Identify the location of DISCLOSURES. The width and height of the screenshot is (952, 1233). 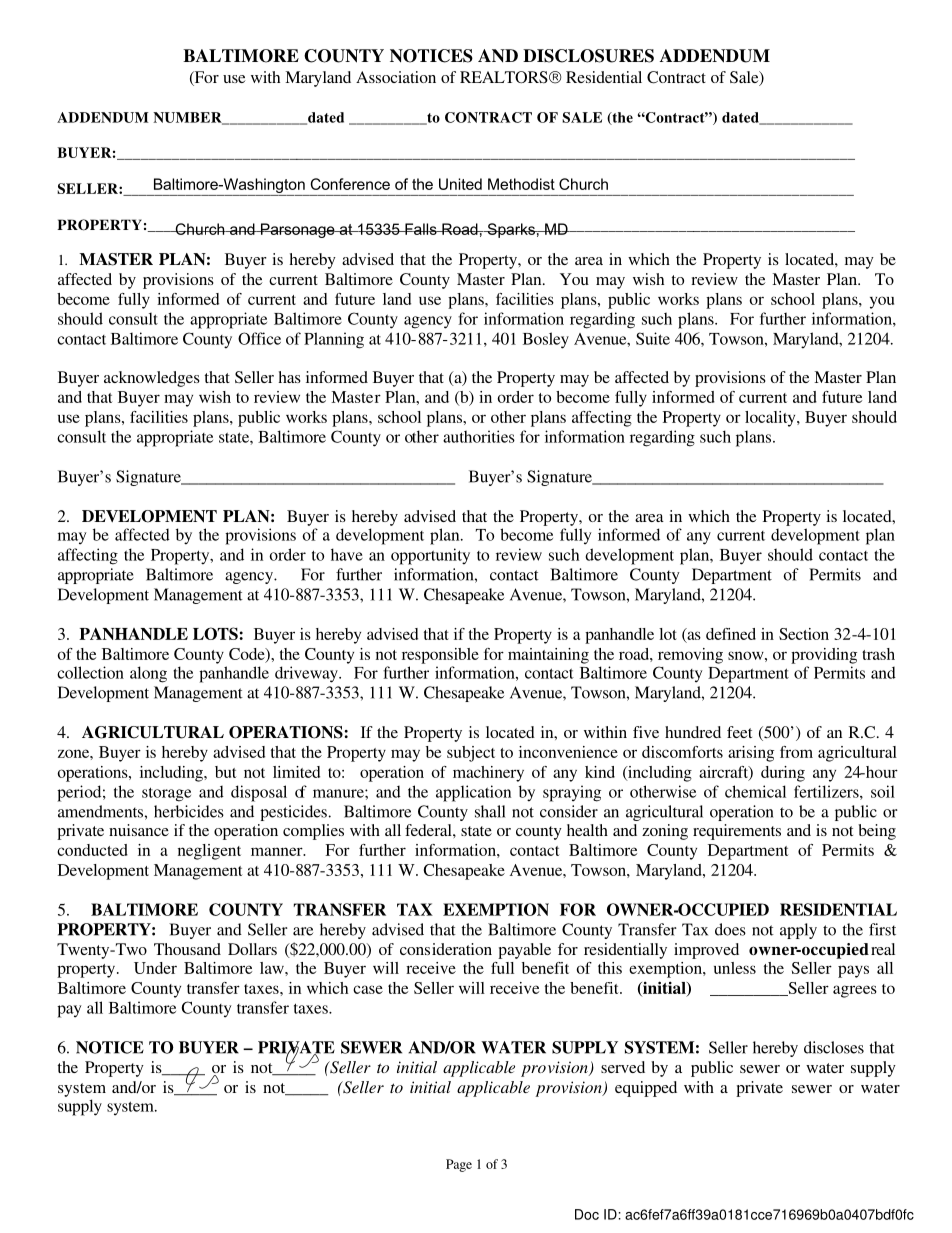
(588, 56).
